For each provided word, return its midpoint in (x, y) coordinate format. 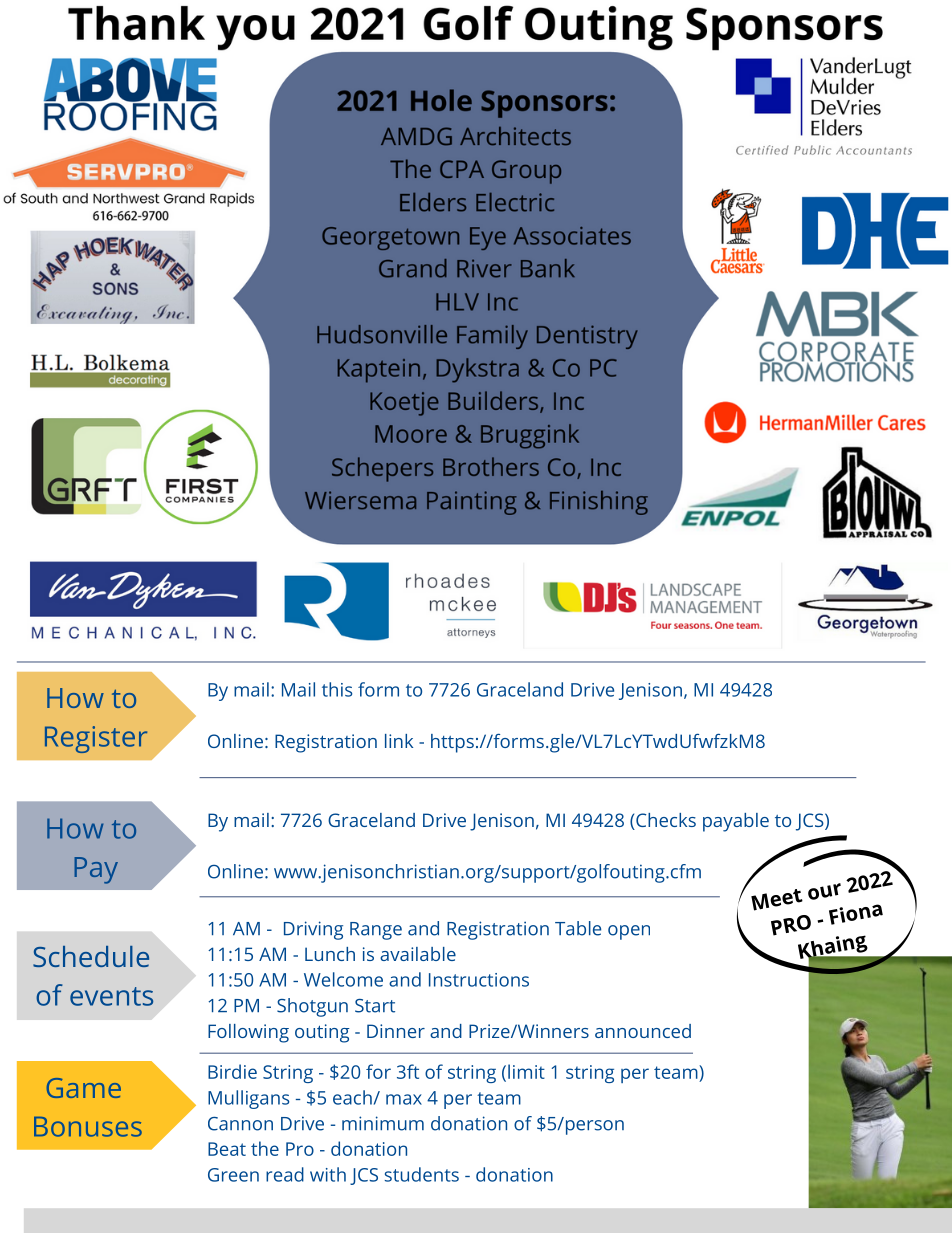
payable (736, 822)
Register (96, 739)
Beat (227, 1149)
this (337, 689)
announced (643, 1031)
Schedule (91, 956)
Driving (313, 930)
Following (248, 1033)
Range (376, 931)
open (629, 932)
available (418, 954)
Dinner (396, 1031)
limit (526, 1071)
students (422, 1174)
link (399, 741)
